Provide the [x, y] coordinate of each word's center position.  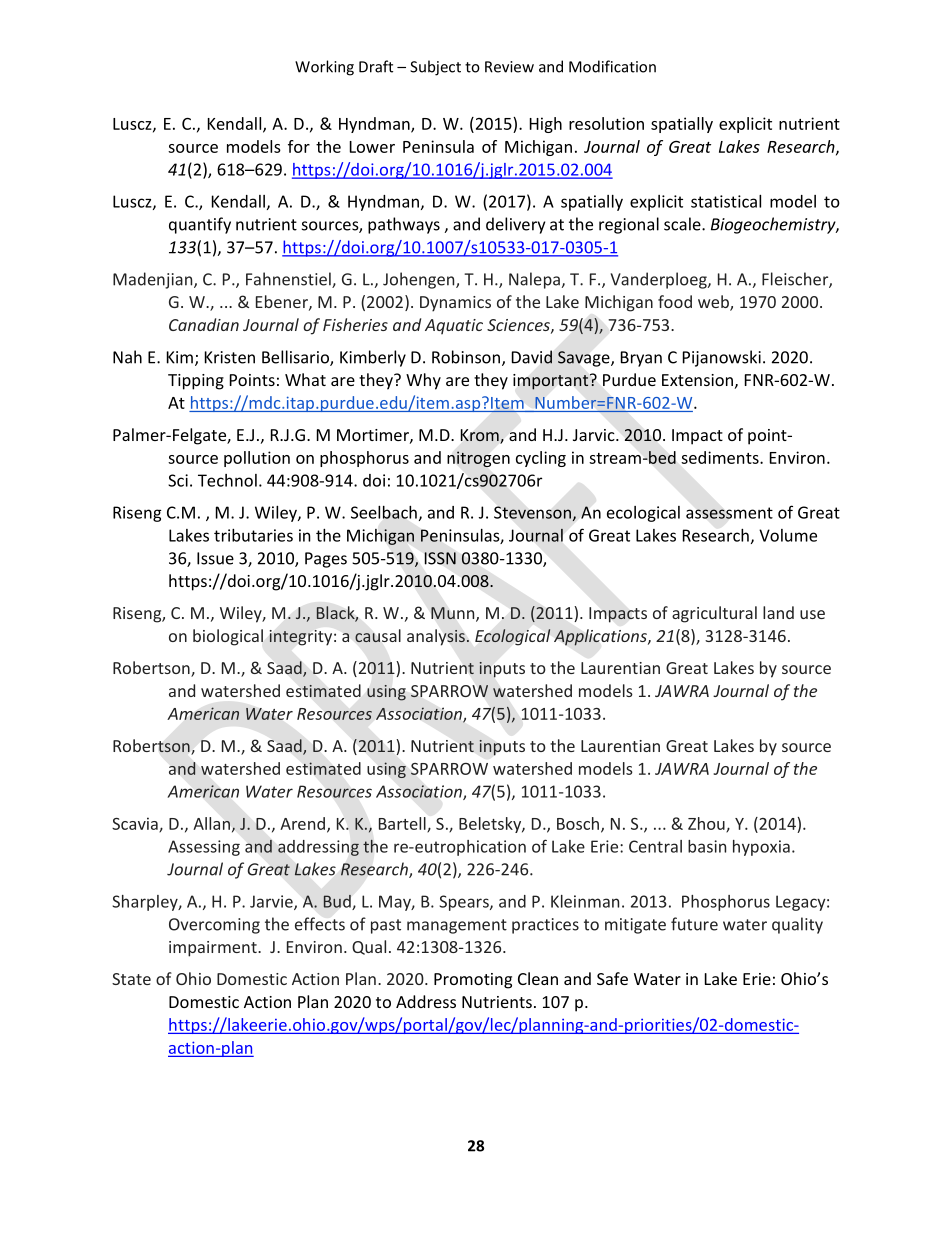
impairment [214, 949]
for [299, 146]
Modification [612, 66]
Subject [435, 68]
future [694, 924]
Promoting [473, 981]
